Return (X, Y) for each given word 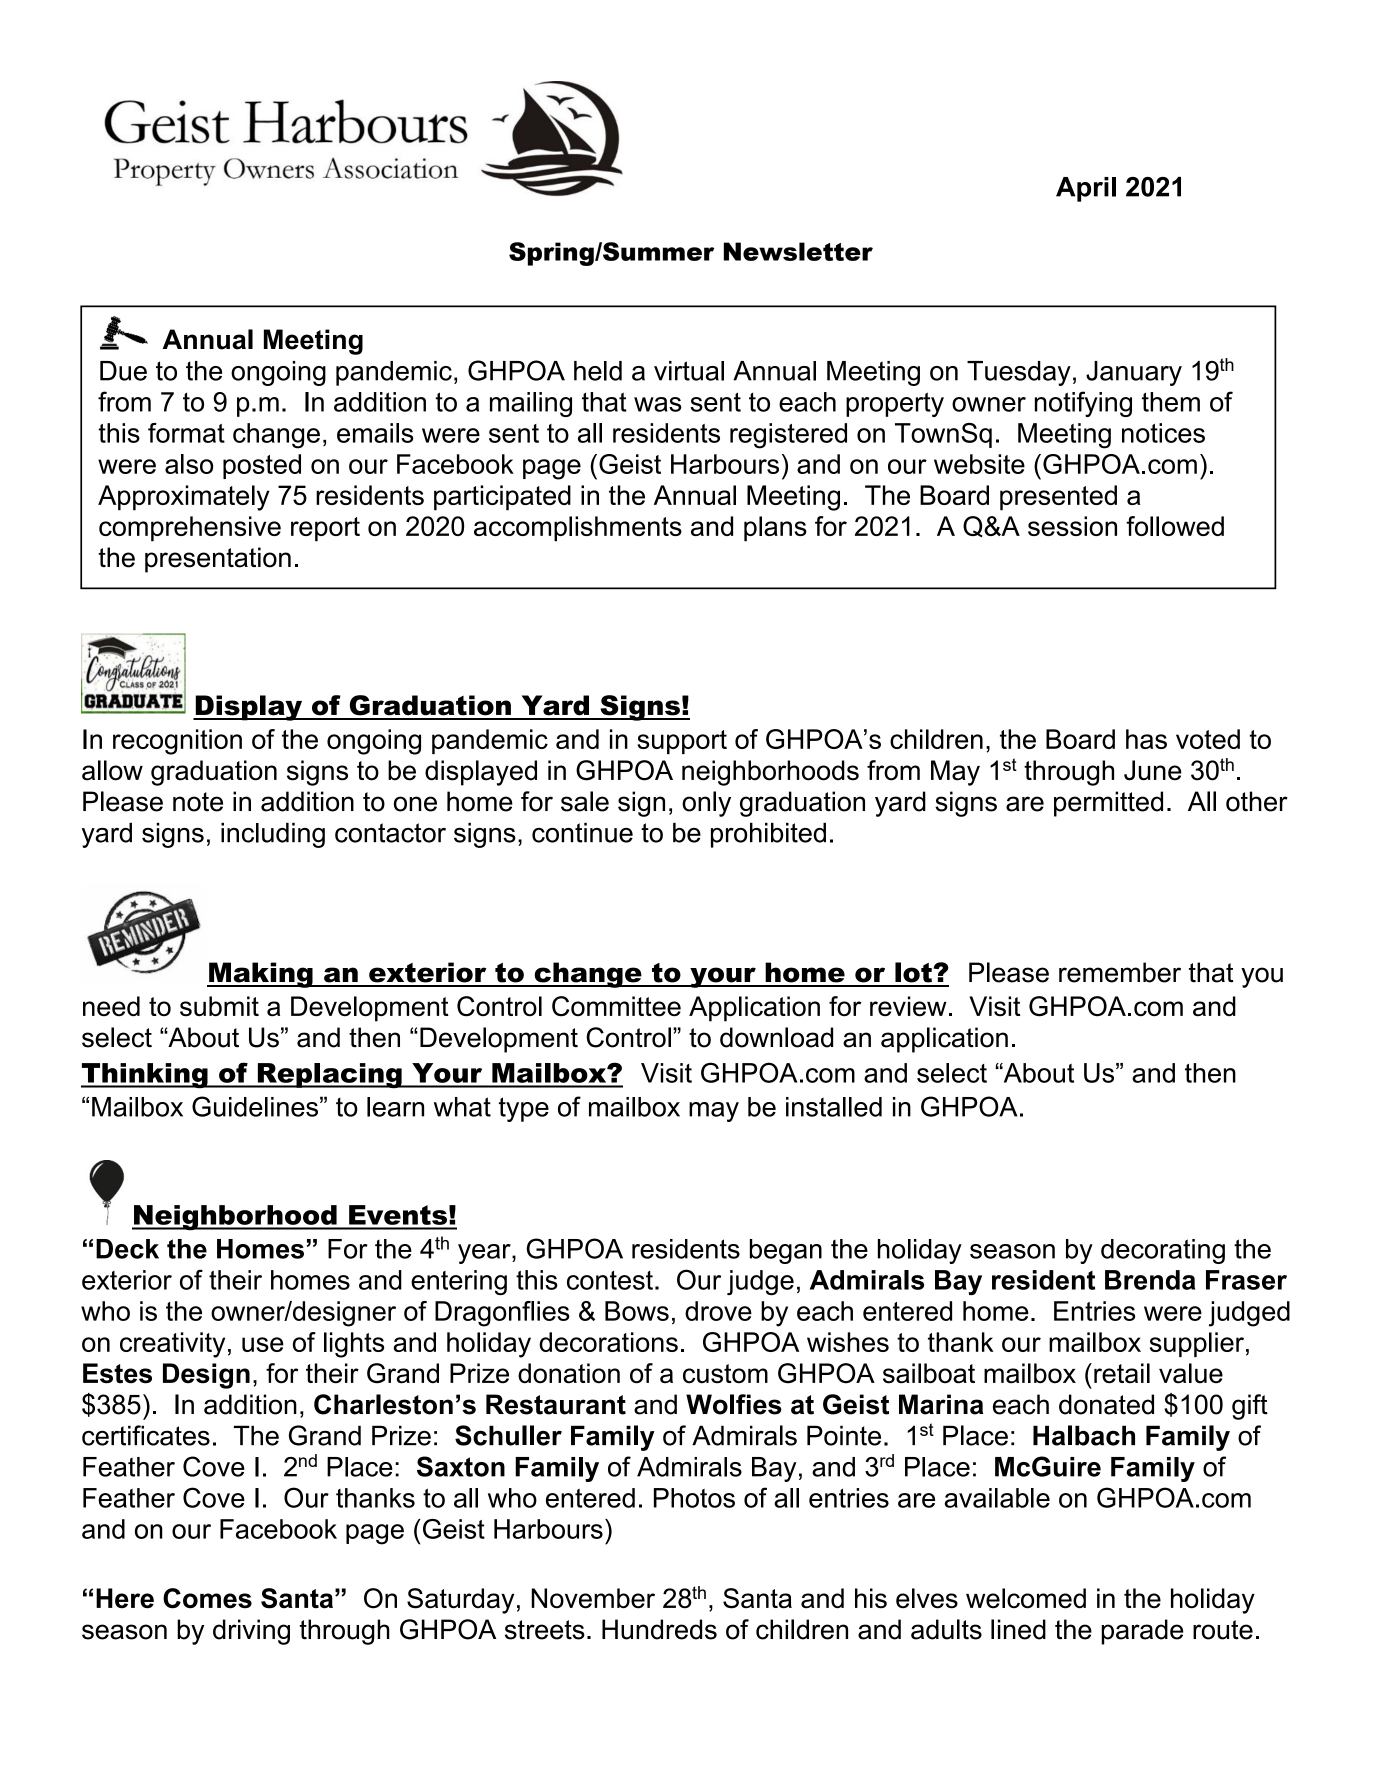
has (1146, 739)
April (1086, 189)
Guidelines (255, 1106)
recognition (177, 742)
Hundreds (659, 1629)
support (682, 742)
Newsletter (798, 251)
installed (834, 1107)
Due (123, 371)
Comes (207, 1598)
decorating (1163, 1251)
